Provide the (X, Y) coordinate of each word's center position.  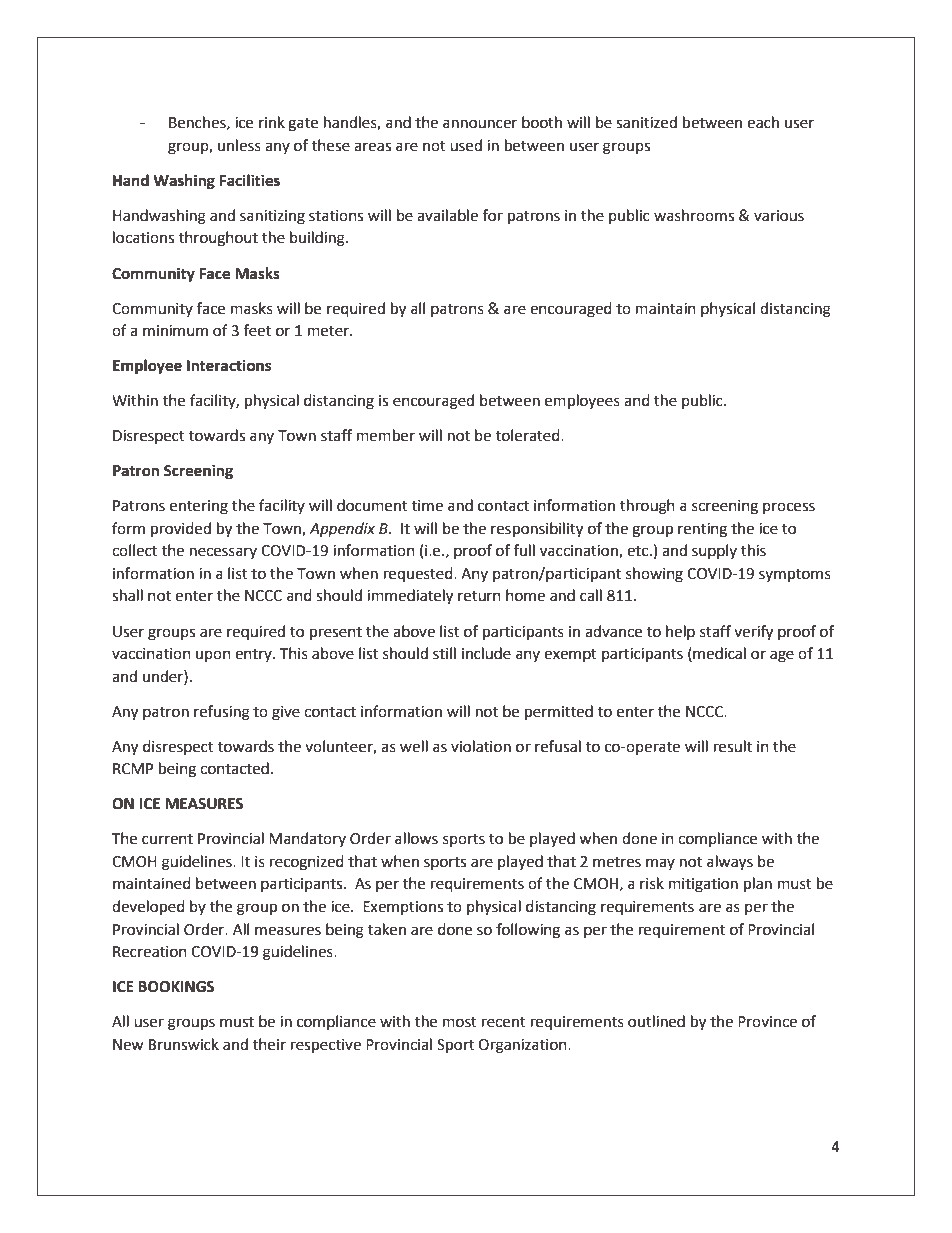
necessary (223, 553)
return (479, 596)
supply (714, 551)
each (763, 122)
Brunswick (184, 1044)
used (466, 145)
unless (239, 145)
